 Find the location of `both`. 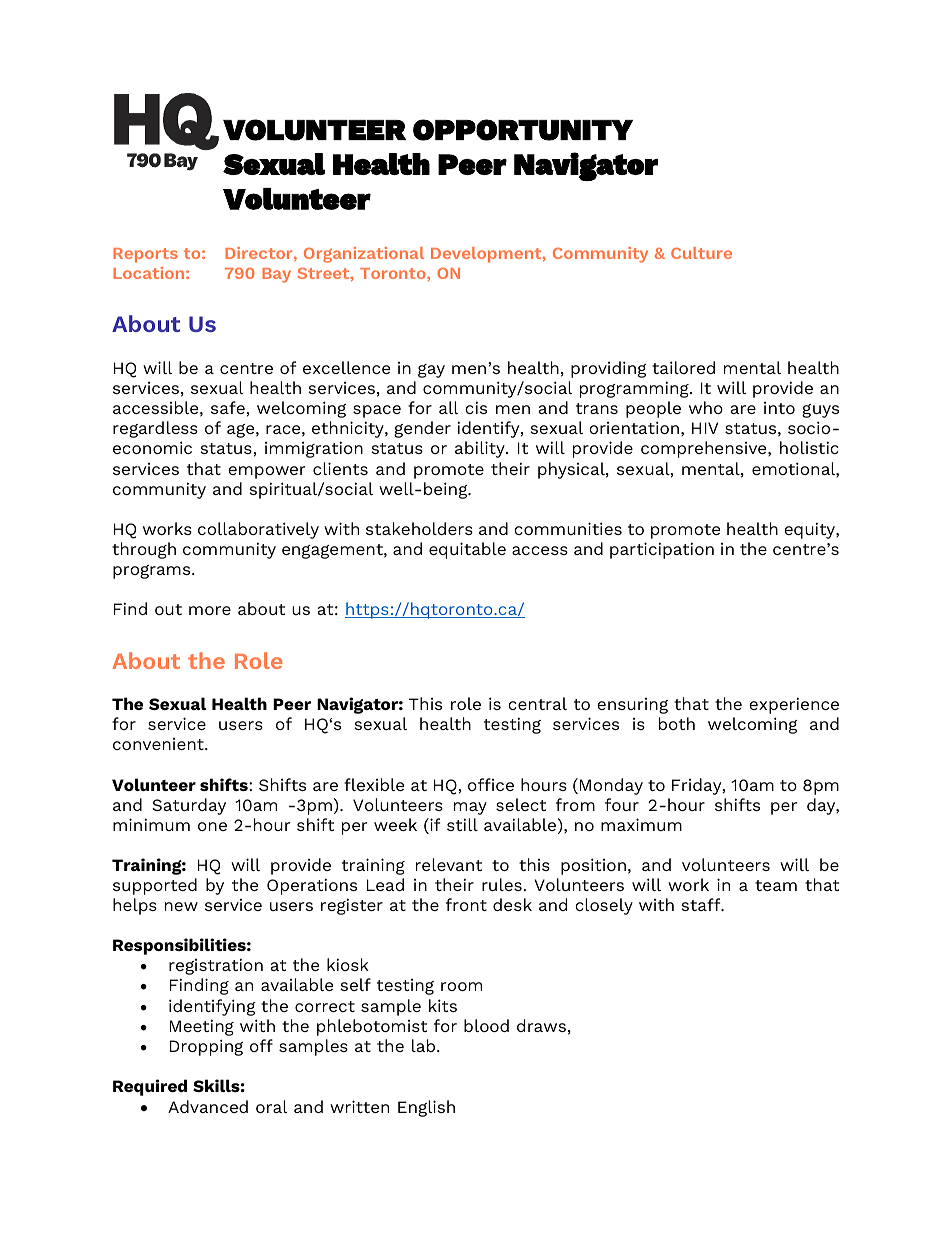

both is located at coordinates (677, 723).
